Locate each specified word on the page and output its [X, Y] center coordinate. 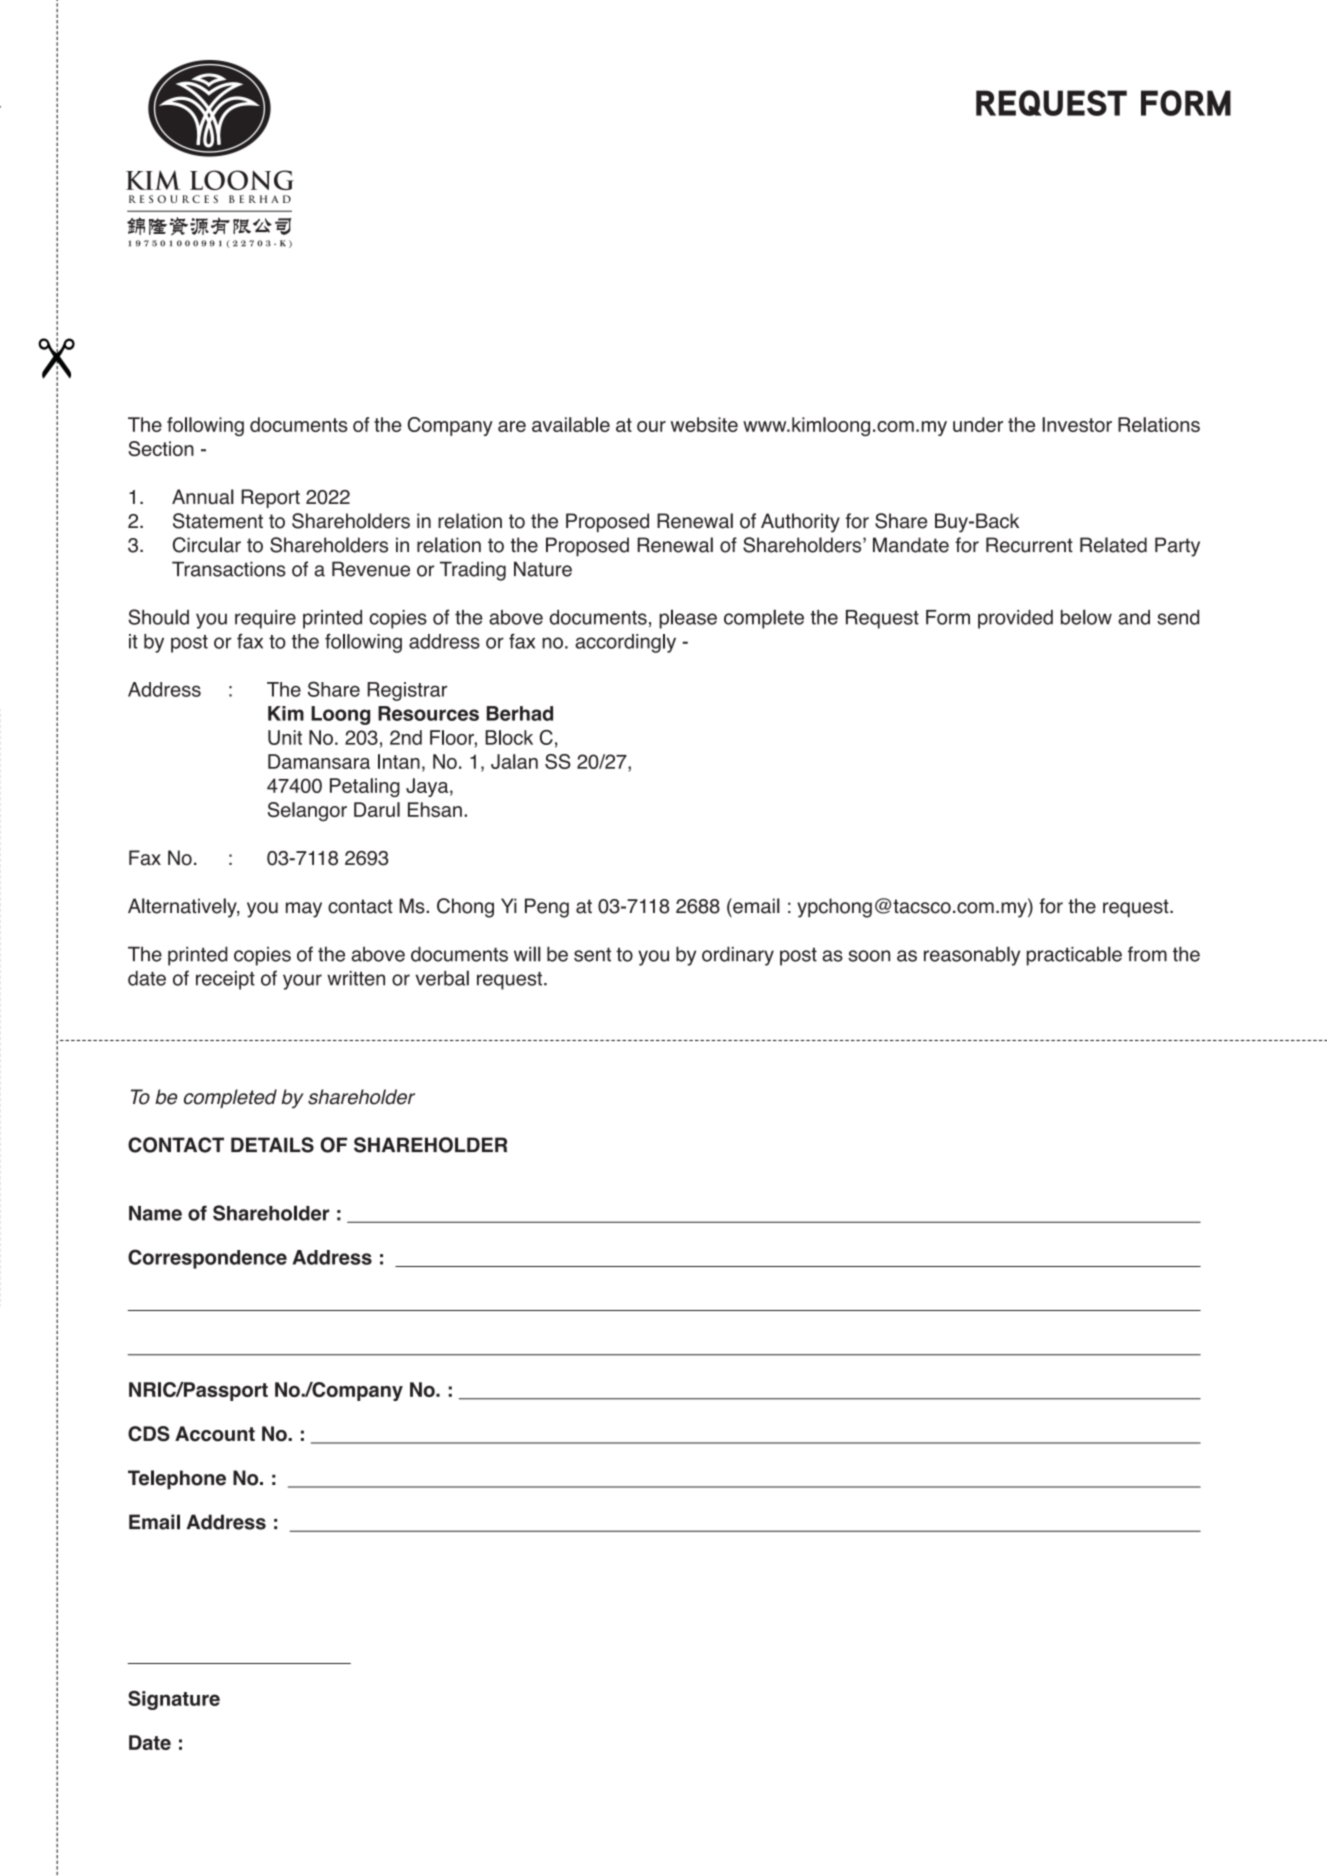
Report [270, 498]
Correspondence [207, 1259]
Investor [1077, 424]
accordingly [625, 643]
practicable [1074, 956]
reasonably [972, 956]
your [302, 982]
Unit [285, 737]
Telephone [177, 1480]
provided [1015, 619]
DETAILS [272, 1145]
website [704, 424]
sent [592, 954]
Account [215, 1434]
